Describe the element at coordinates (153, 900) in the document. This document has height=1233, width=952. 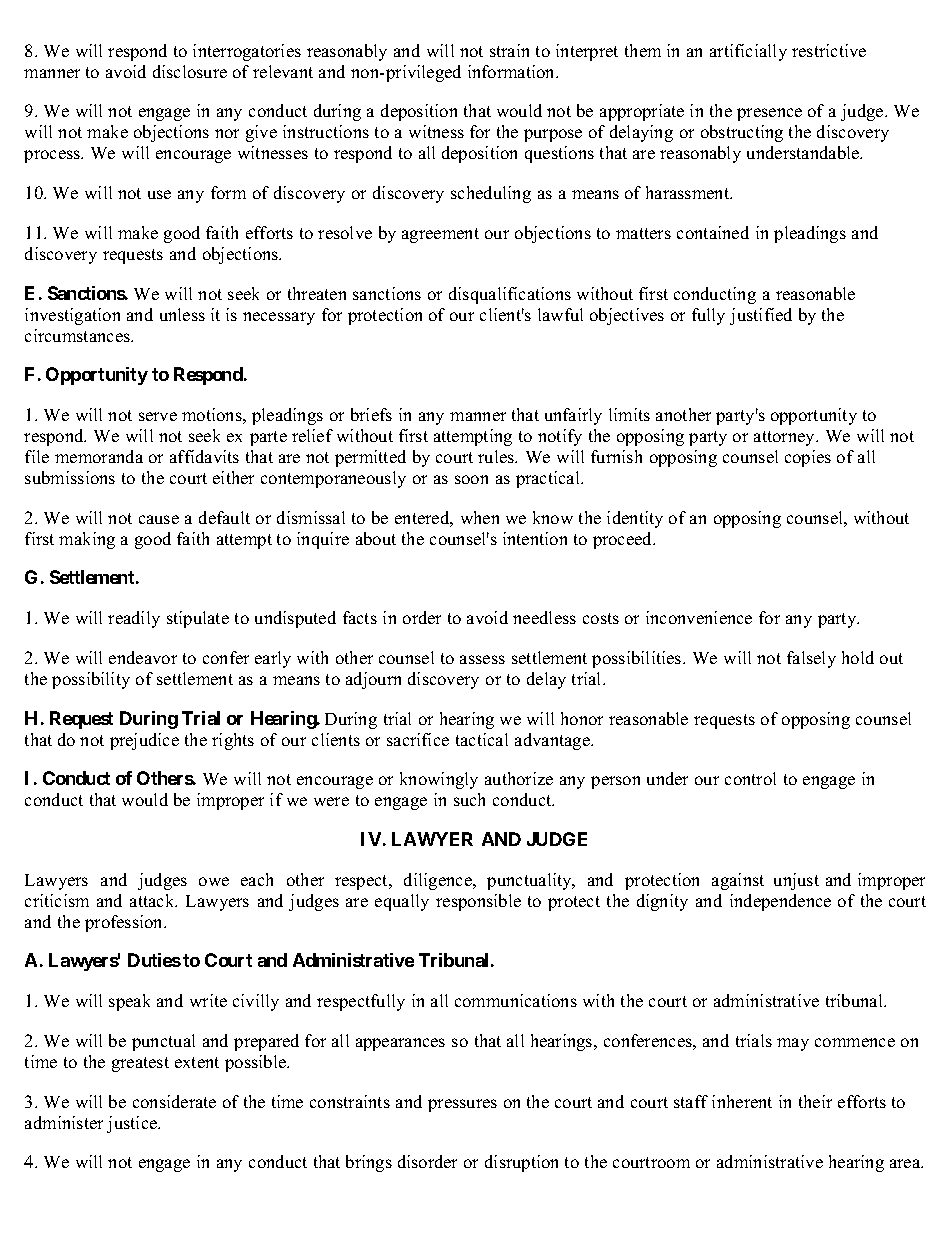
I see `attack` at that location.
